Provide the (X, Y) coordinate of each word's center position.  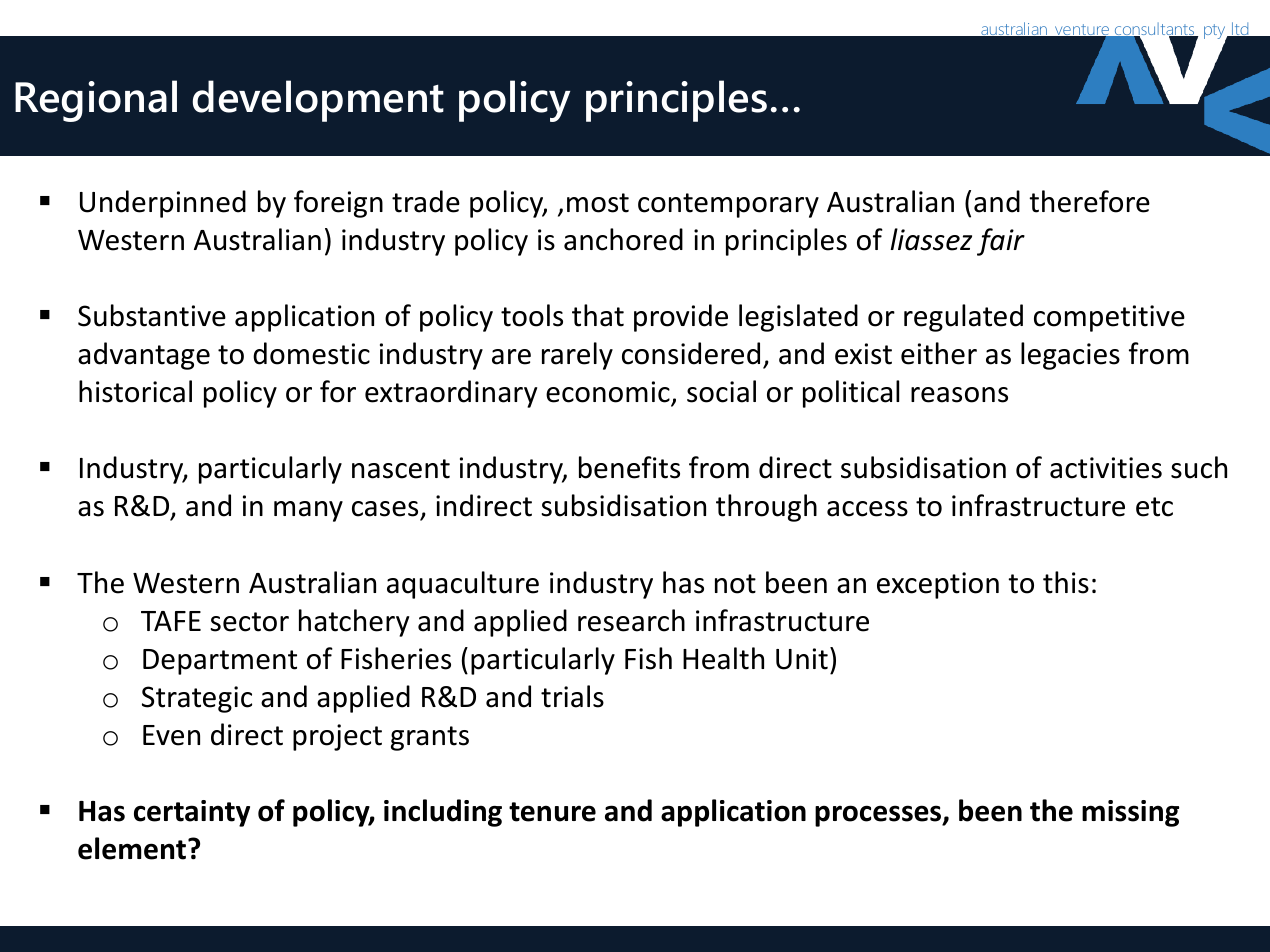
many (308, 511)
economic (609, 393)
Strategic (197, 699)
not (735, 584)
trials (572, 696)
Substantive (152, 315)
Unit (802, 659)
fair (1001, 242)
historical (135, 391)
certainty (192, 813)
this (1066, 582)
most (598, 203)
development (318, 101)
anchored (623, 239)
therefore (1089, 201)
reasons (959, 395)
